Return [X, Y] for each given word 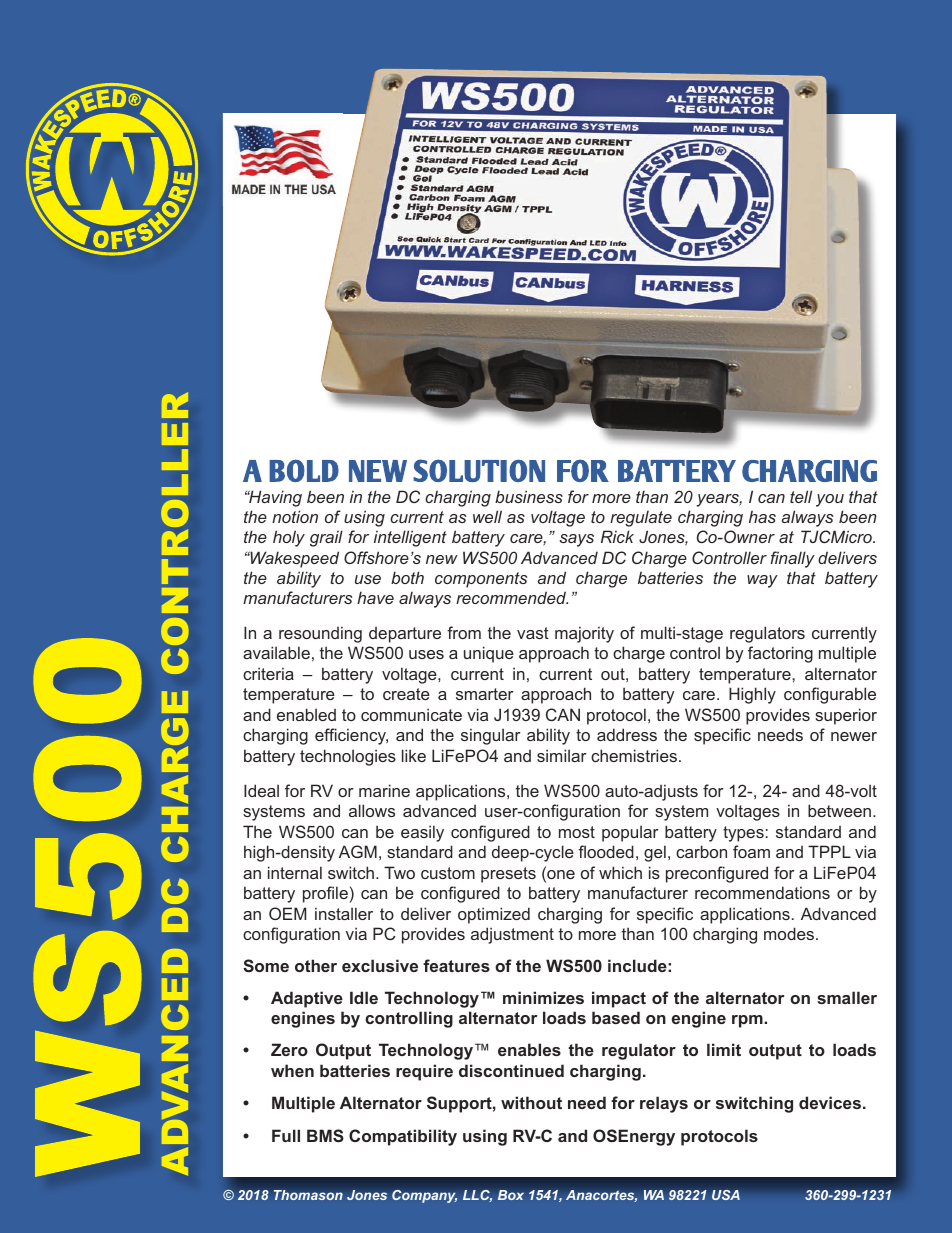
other [316, 965]
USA [726, 1195]
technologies [348, 757]
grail [326, 538]
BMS [325, 1135]
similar [562, 755]
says [576, 540]
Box [511, 1195]
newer [854, 736]
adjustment [512, 935]
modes [789, 933]
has [762, 516]
